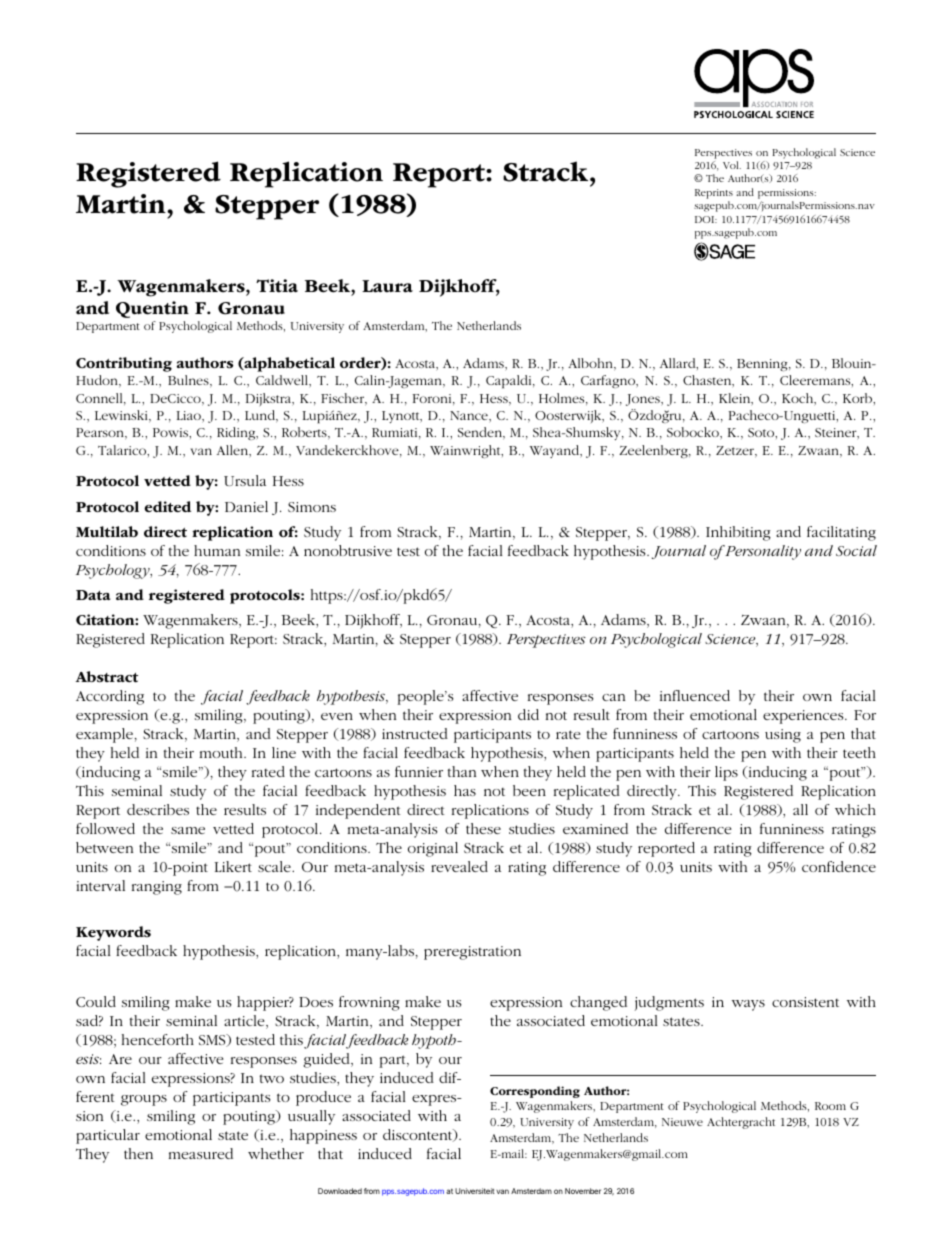 Image resolution: width=952 pixels, height=1237 pixels. I want to click on measured, so click(201, 1153).
